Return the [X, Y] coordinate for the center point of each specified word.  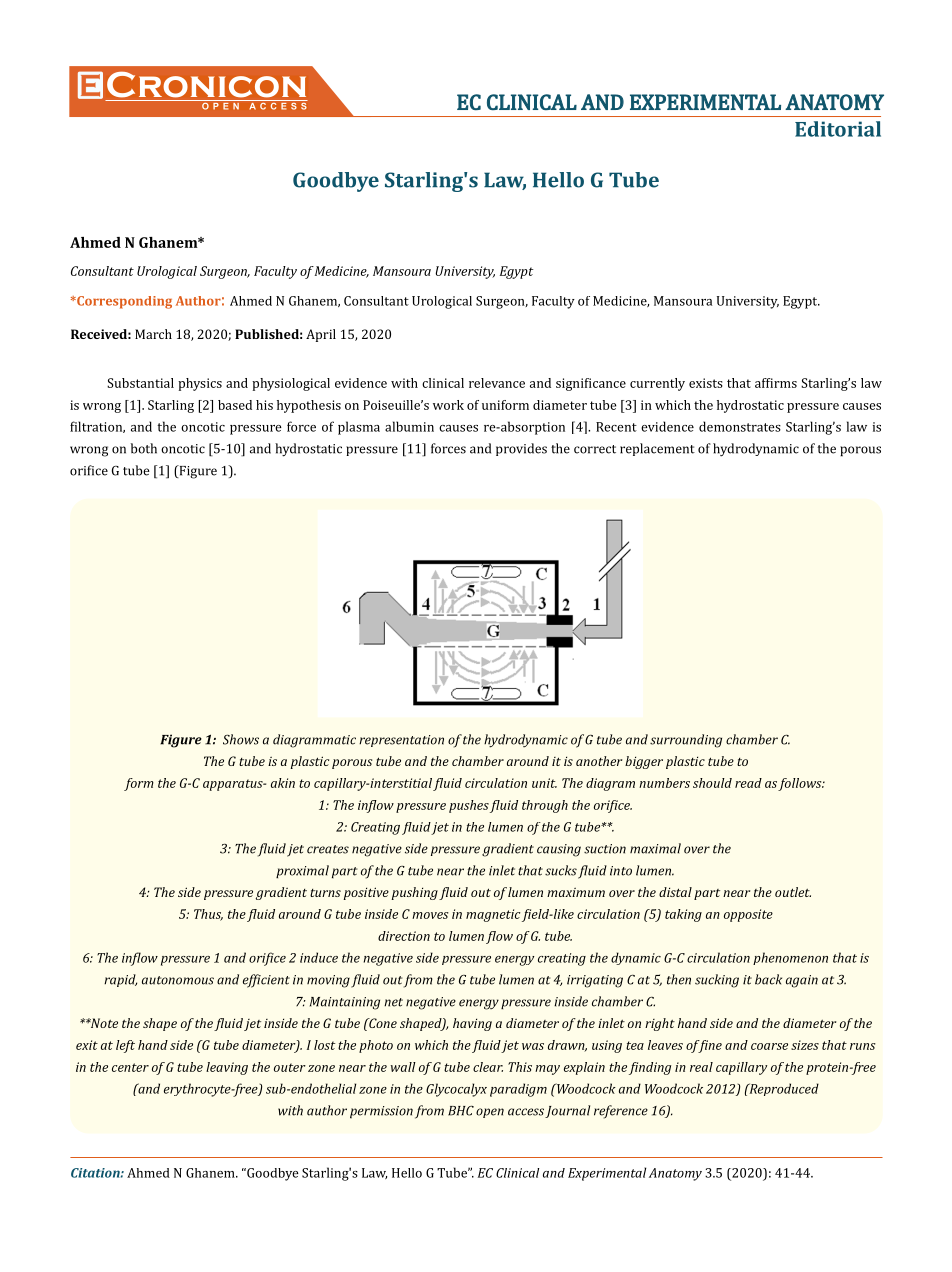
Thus [208, 915]
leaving [227, 1068]
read [748, 783]
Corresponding [123, 302]
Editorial [838, 129]
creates [328, 849]
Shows [241, 739]
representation [401, 741]
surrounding [686, 741]
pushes [469, 806]
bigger [644, 762]
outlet [793, 892]
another [599, 761]
